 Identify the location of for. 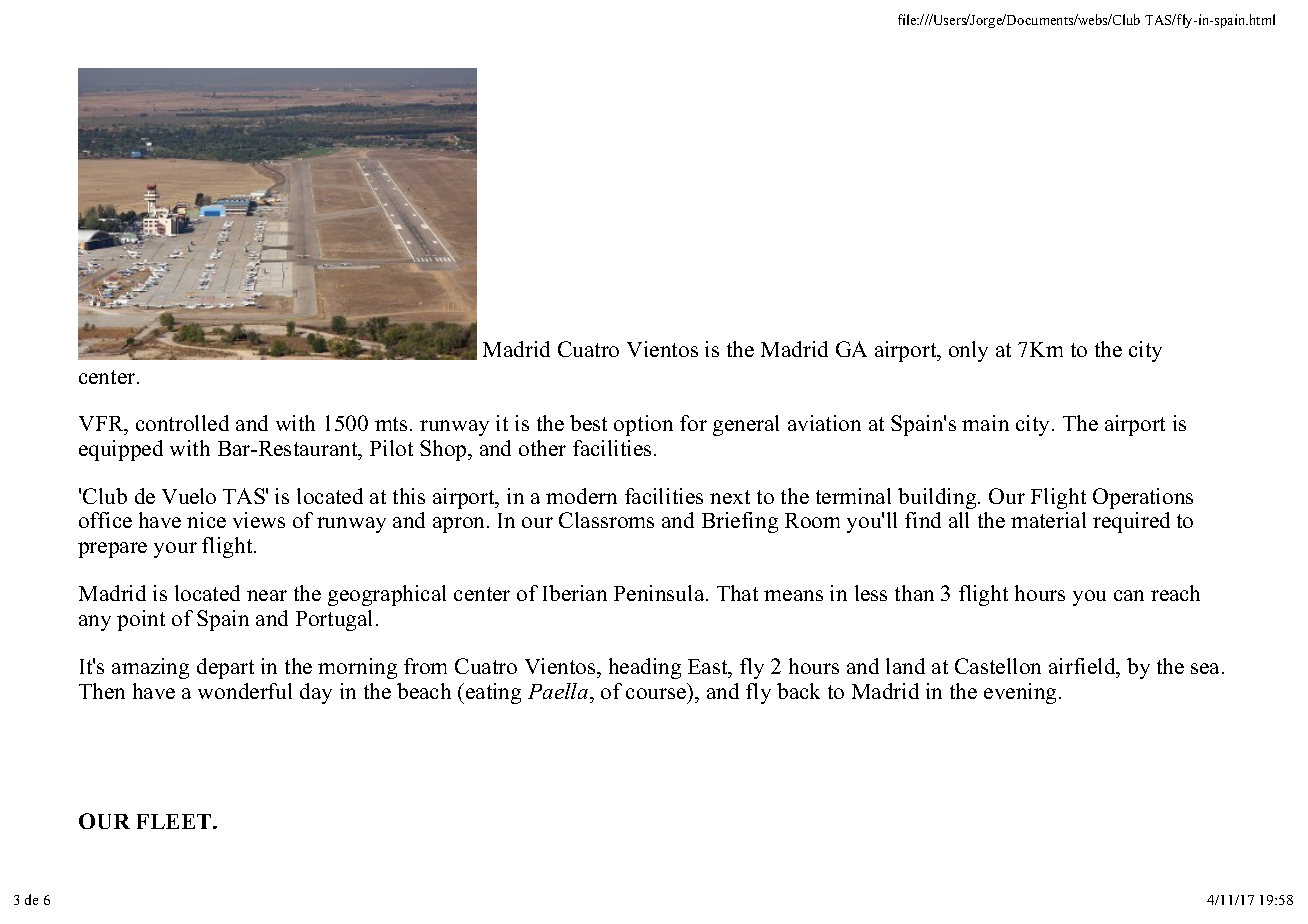
(693, 423).
